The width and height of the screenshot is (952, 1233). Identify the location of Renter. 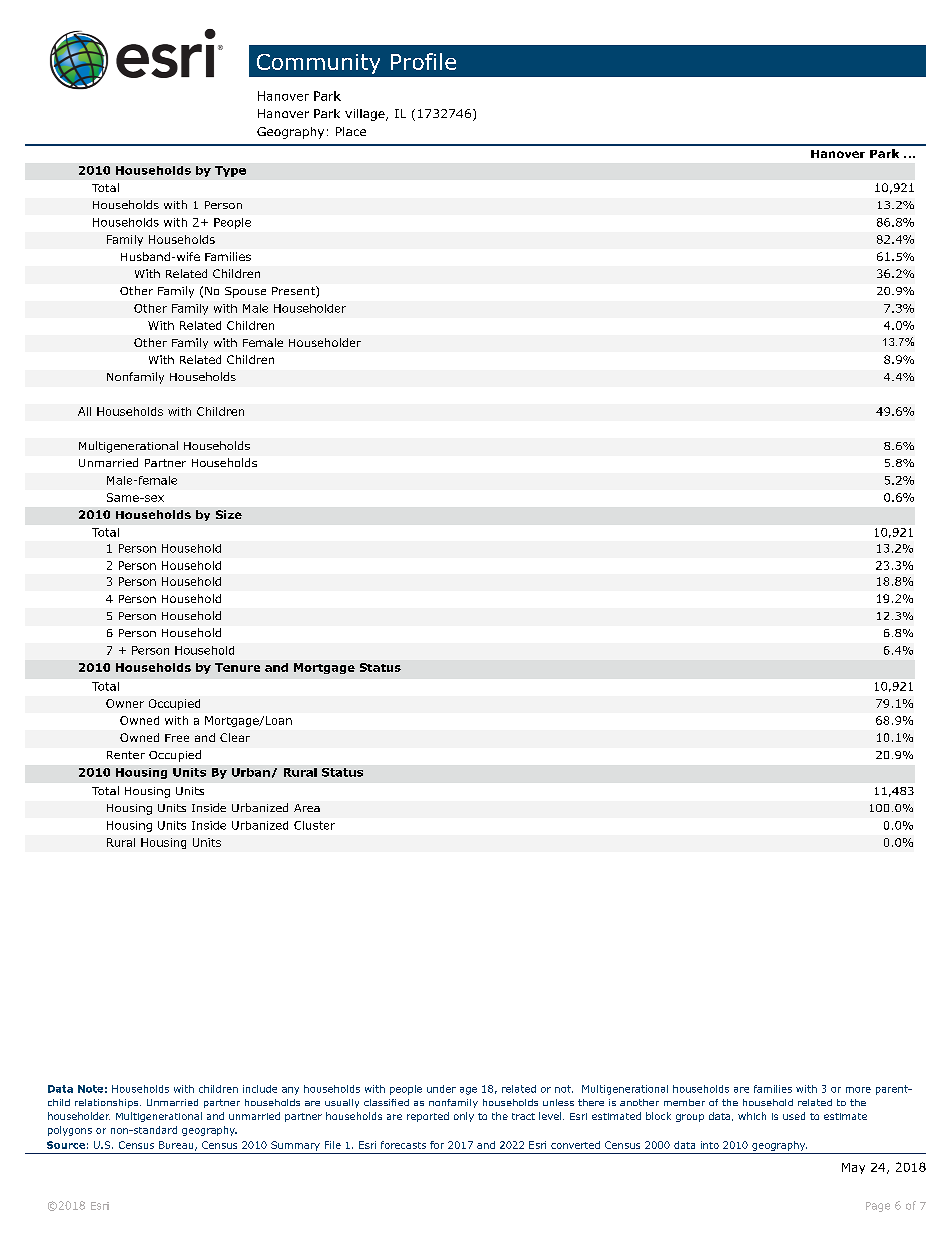
(126, 755).
